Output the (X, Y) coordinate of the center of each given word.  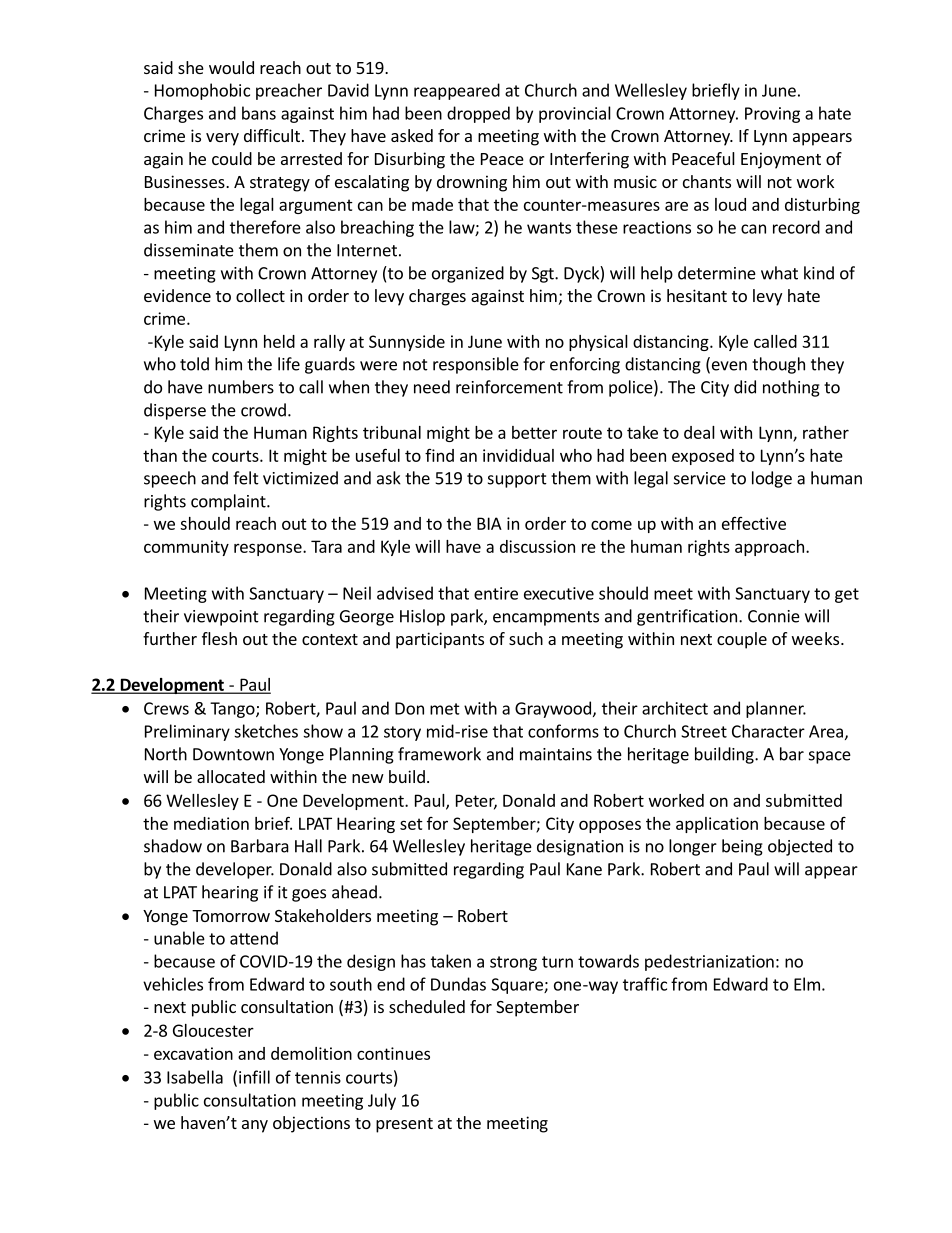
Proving (772, 115)
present (404, 1125)
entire (496, 593)
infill (254, 1077)
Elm (807, 984)
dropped (478, 114)
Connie (774, 616)
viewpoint (221, 618)
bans (259, 113)
